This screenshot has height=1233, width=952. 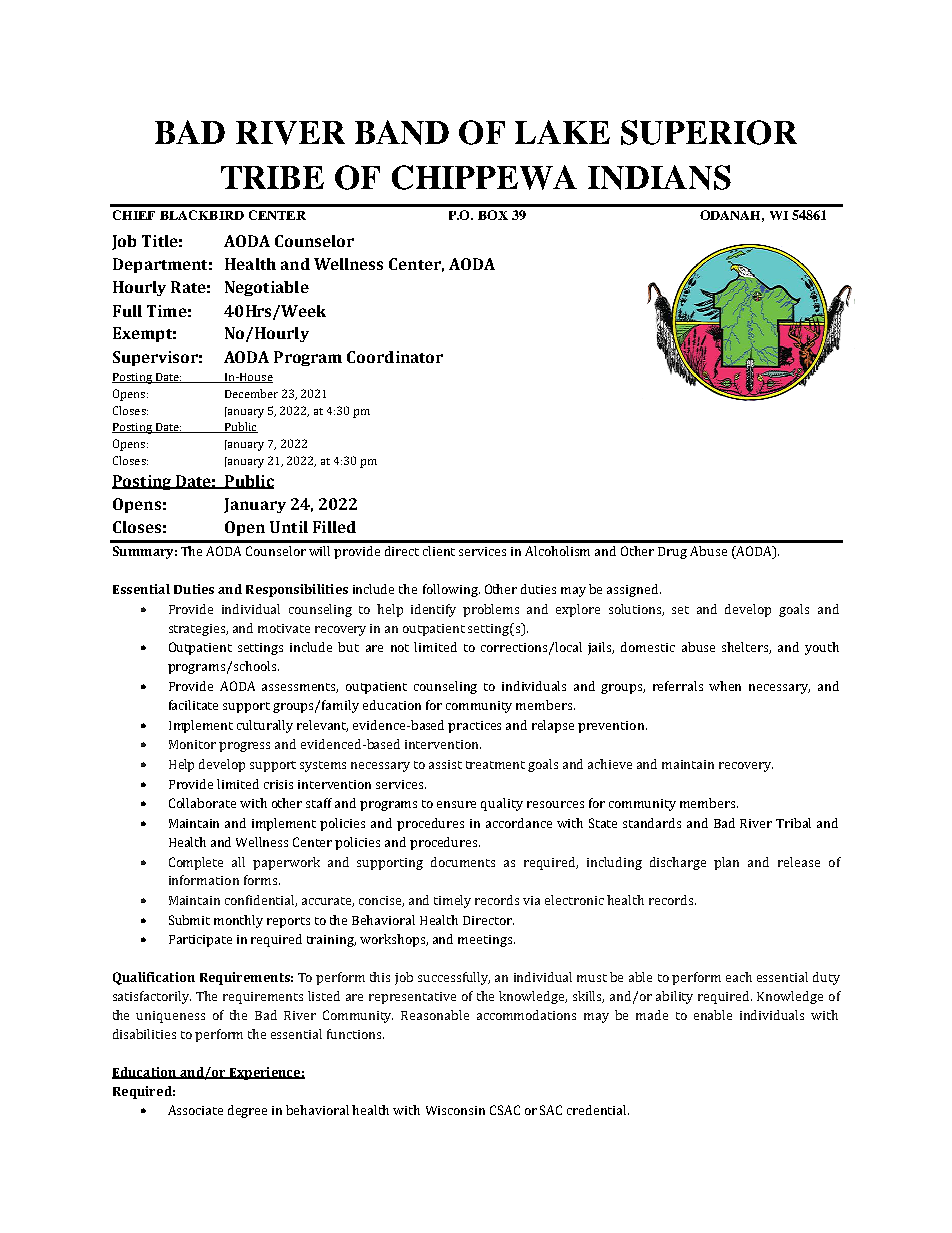 I want to click on motivate, so click(x=284, y=628).
